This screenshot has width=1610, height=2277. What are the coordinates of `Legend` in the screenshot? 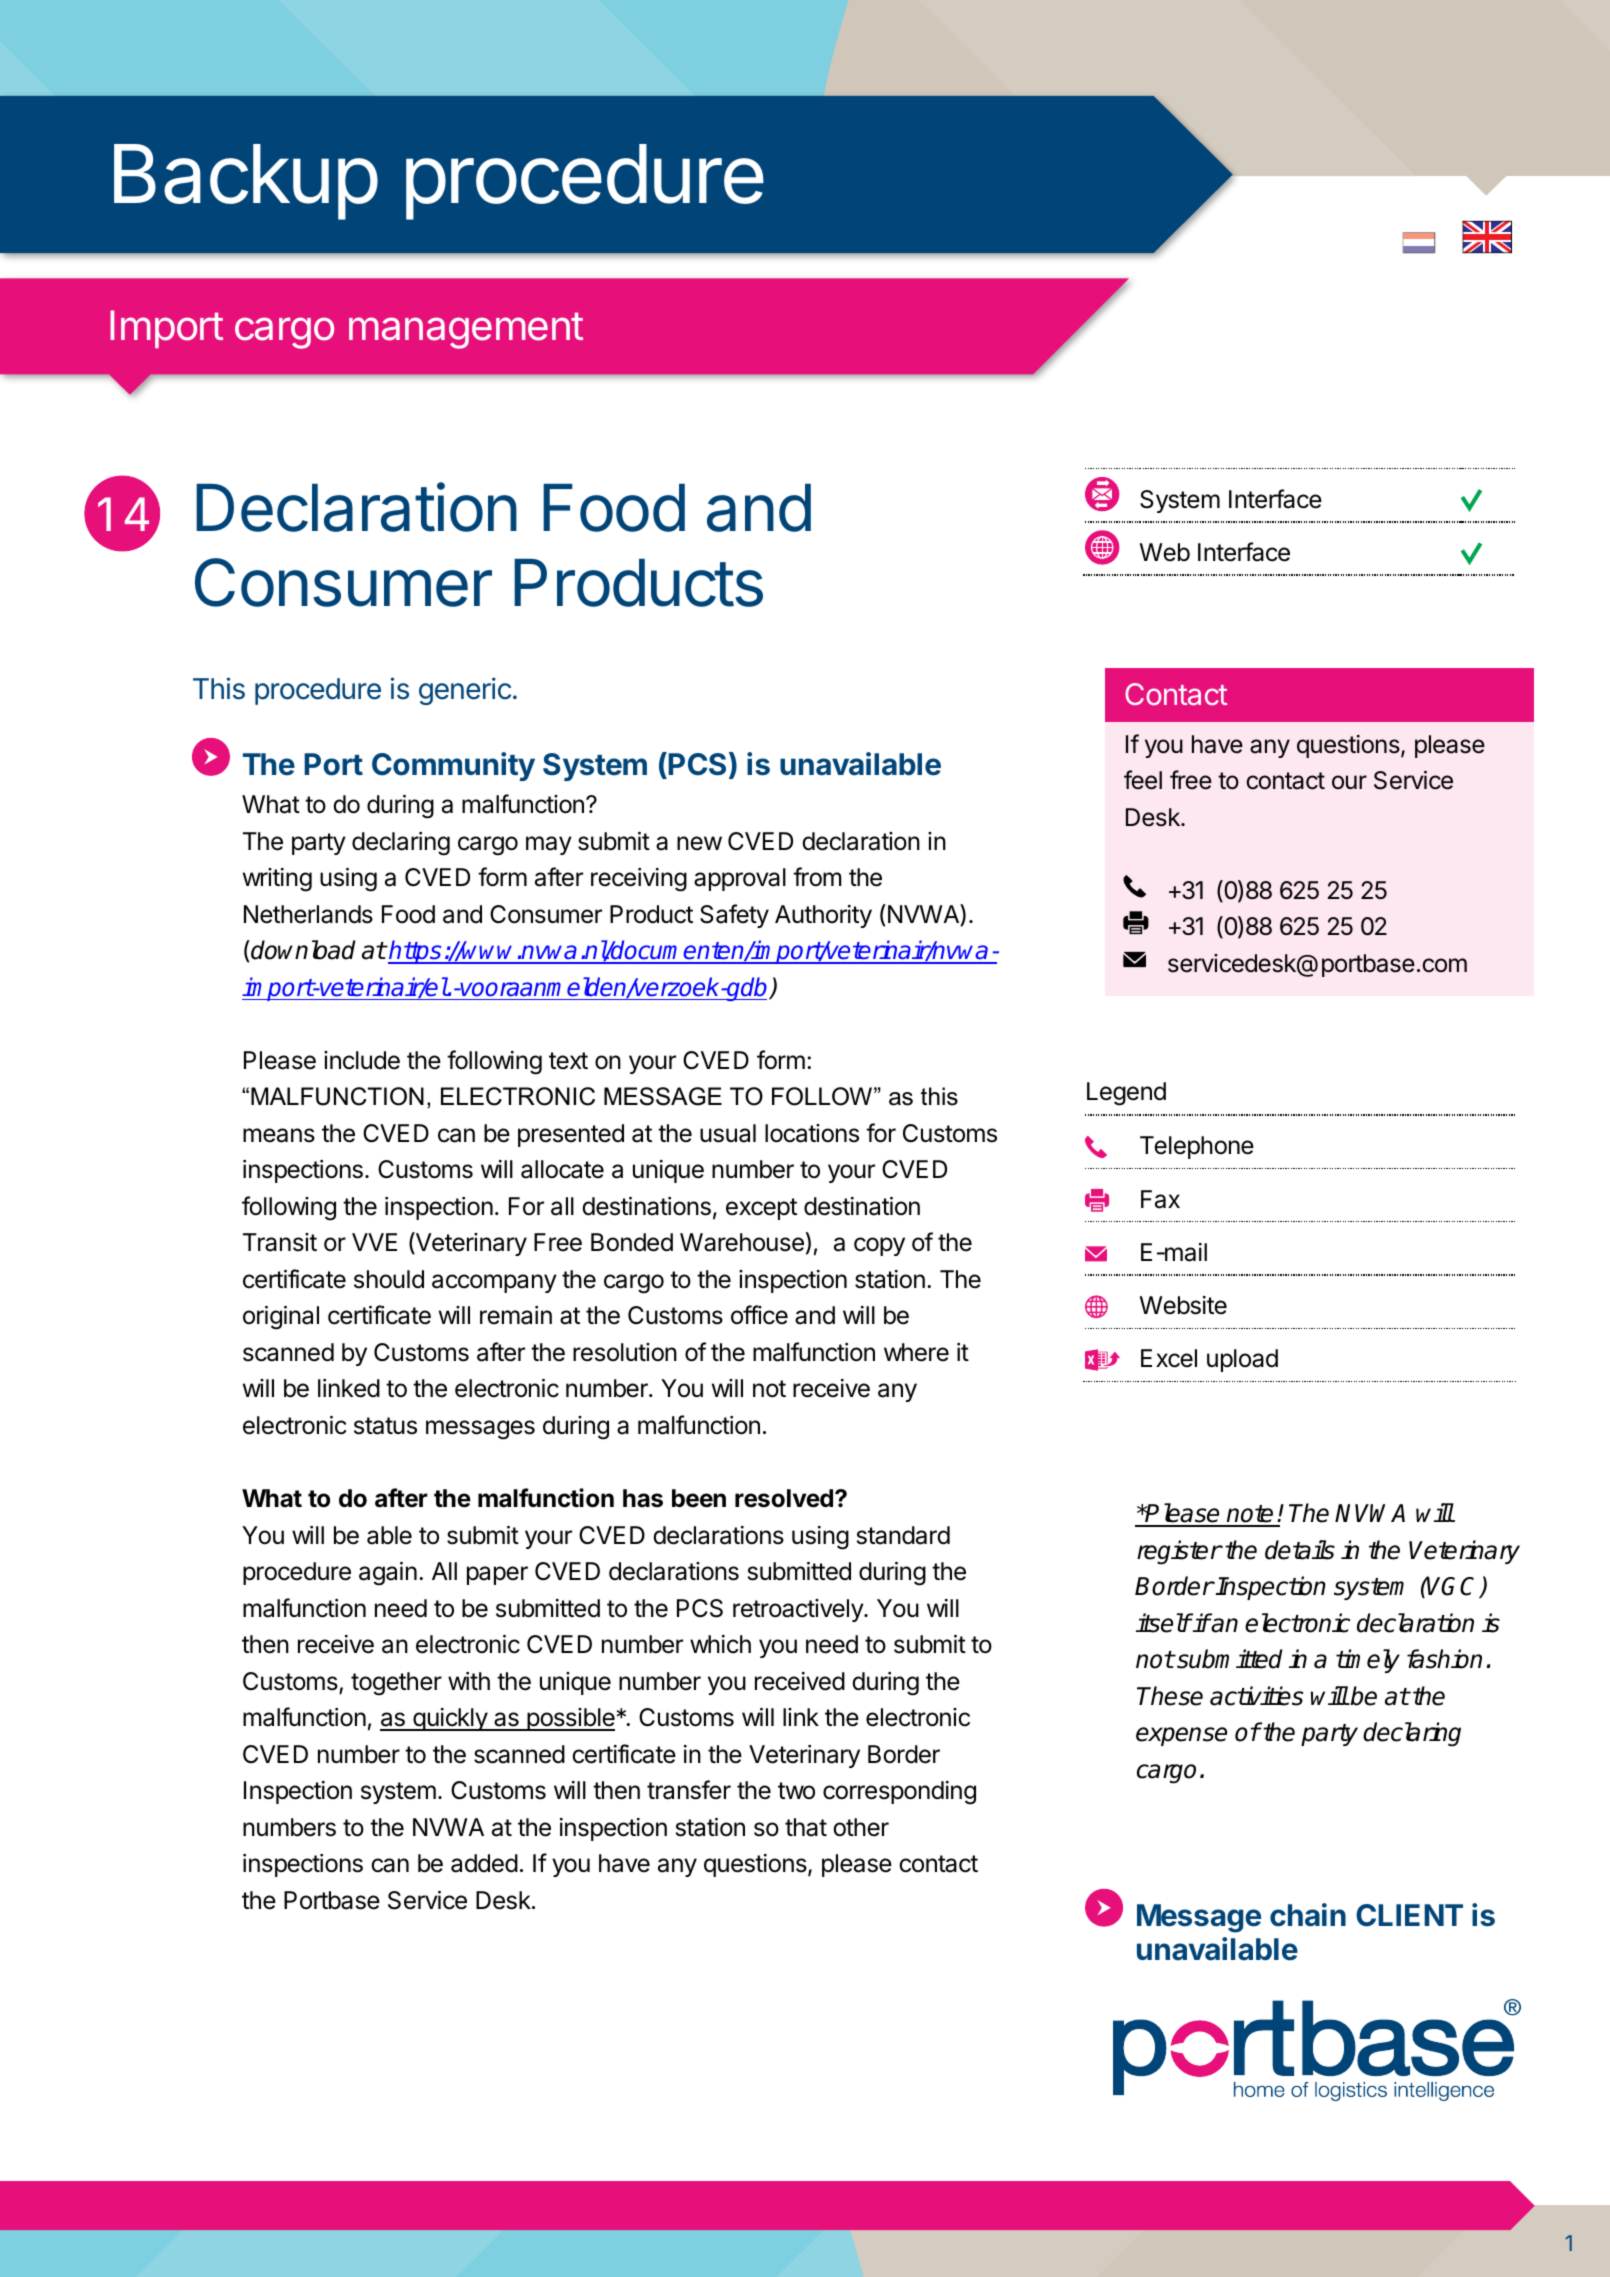 It's located at (1126, 1094).
